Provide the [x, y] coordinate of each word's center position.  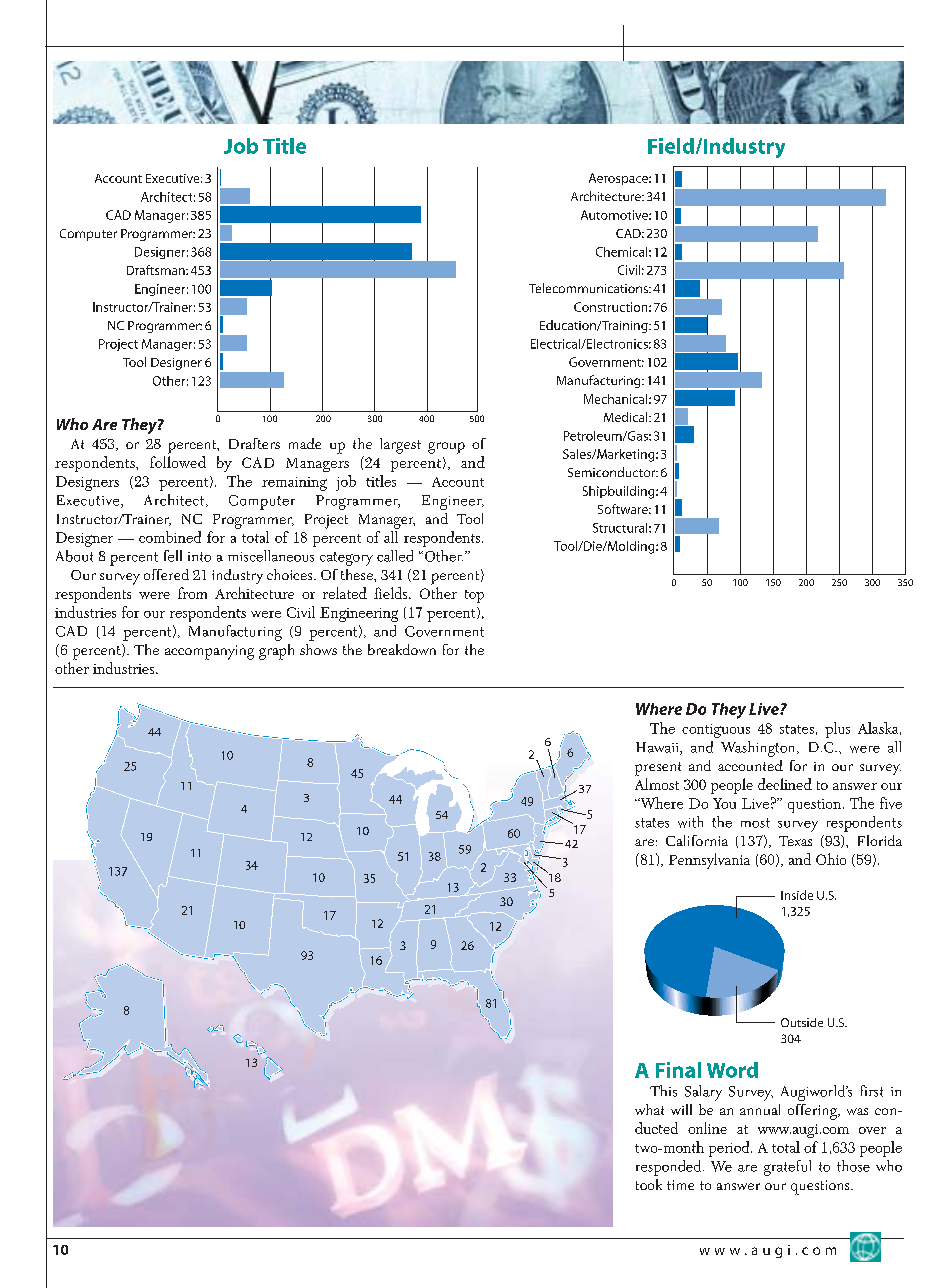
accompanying [209, 652]
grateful [787, 1168]
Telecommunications [589, 288]
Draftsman [157, 270]
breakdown [402, 649]
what [649, 1109]
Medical [627, 417]
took [649, 1184]
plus [837, 730]
